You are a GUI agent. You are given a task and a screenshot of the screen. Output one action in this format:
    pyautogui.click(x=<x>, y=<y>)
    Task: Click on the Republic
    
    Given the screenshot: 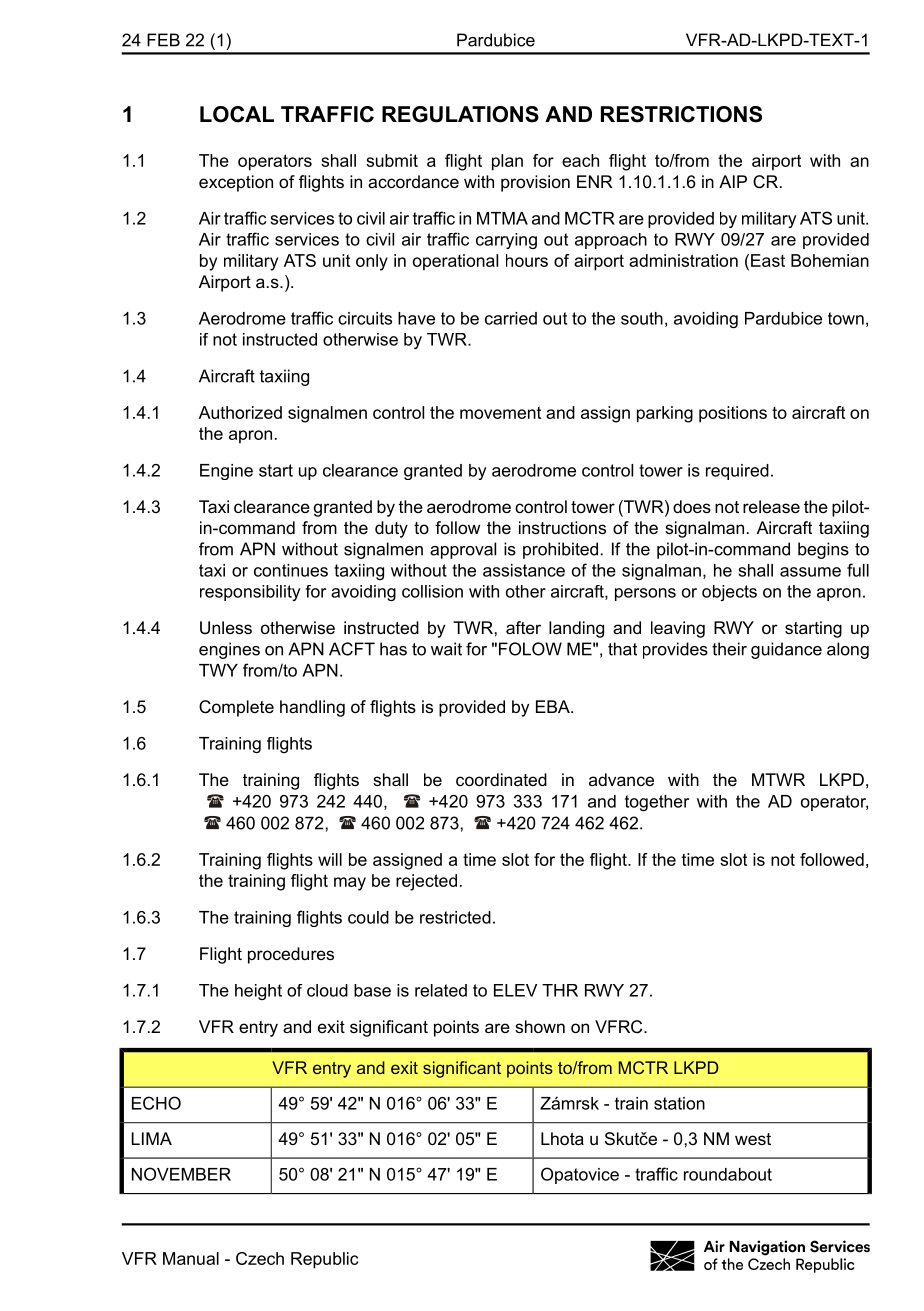 What is the action you would take?
    pyautogui.click(x=324, y=1260)
